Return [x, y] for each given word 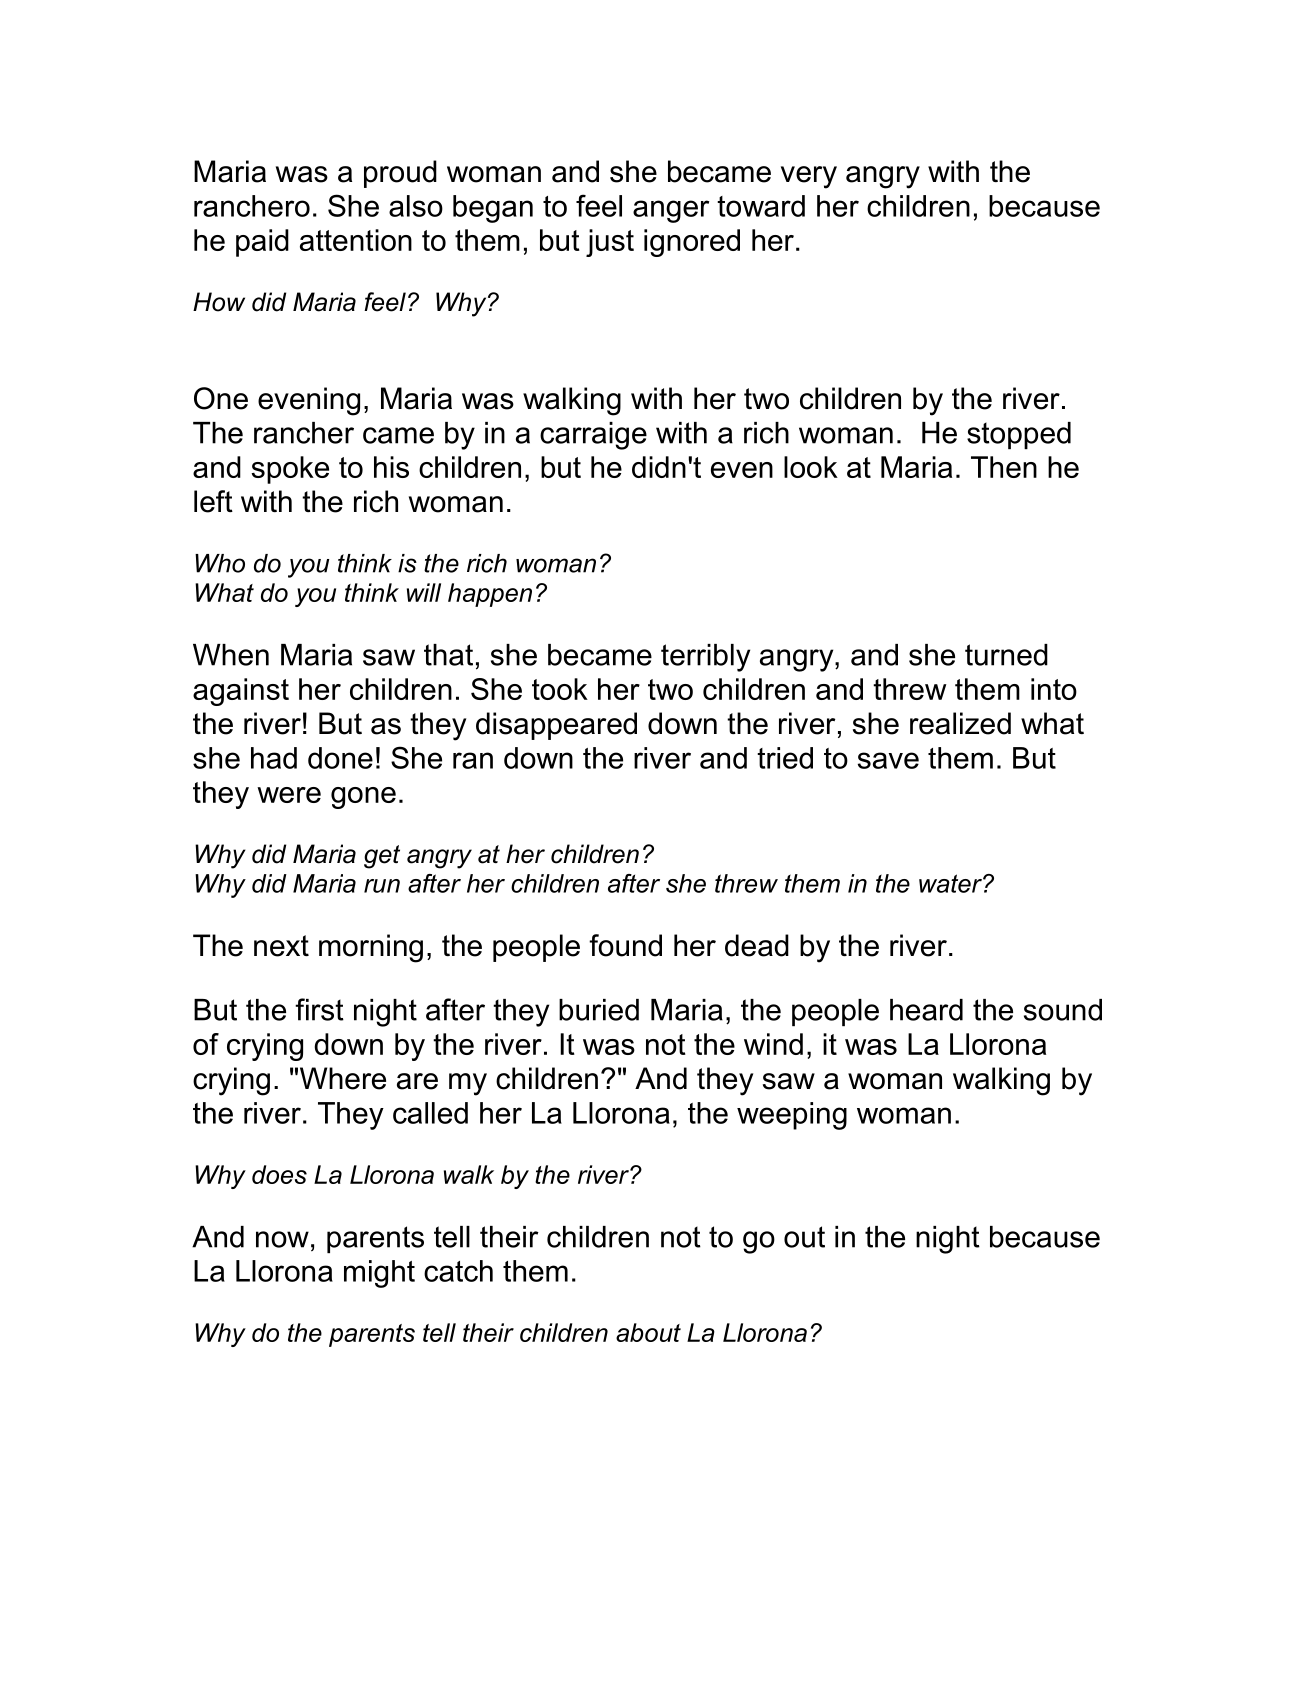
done [340, 758]
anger [671, 211]
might [379, 1274]
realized [960, 723]
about [648, 1332]
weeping [792, 1116]
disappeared [556, 726]
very [809, 177]
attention [356, 240]
